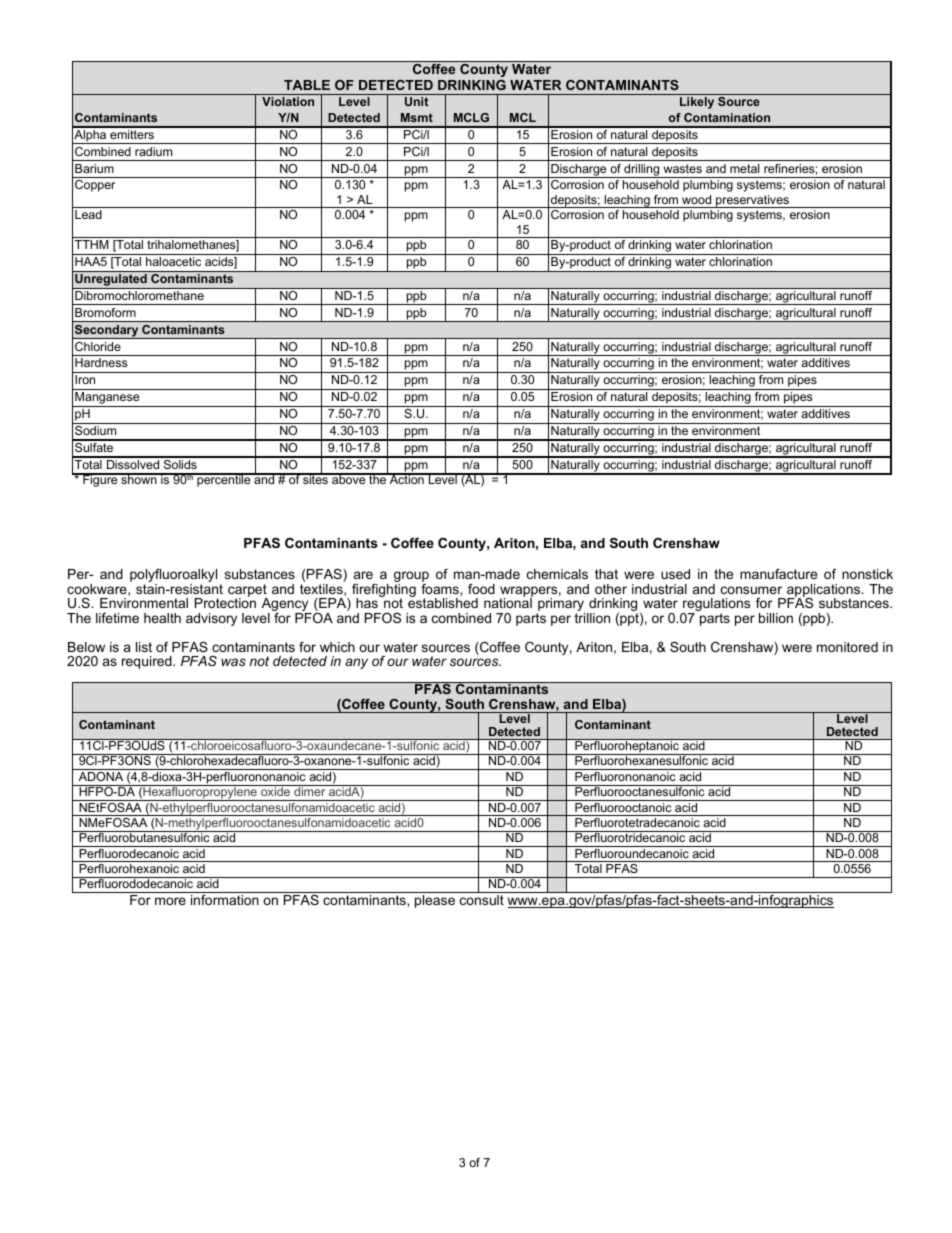  I want to click on monitored, so click(847, 647).
